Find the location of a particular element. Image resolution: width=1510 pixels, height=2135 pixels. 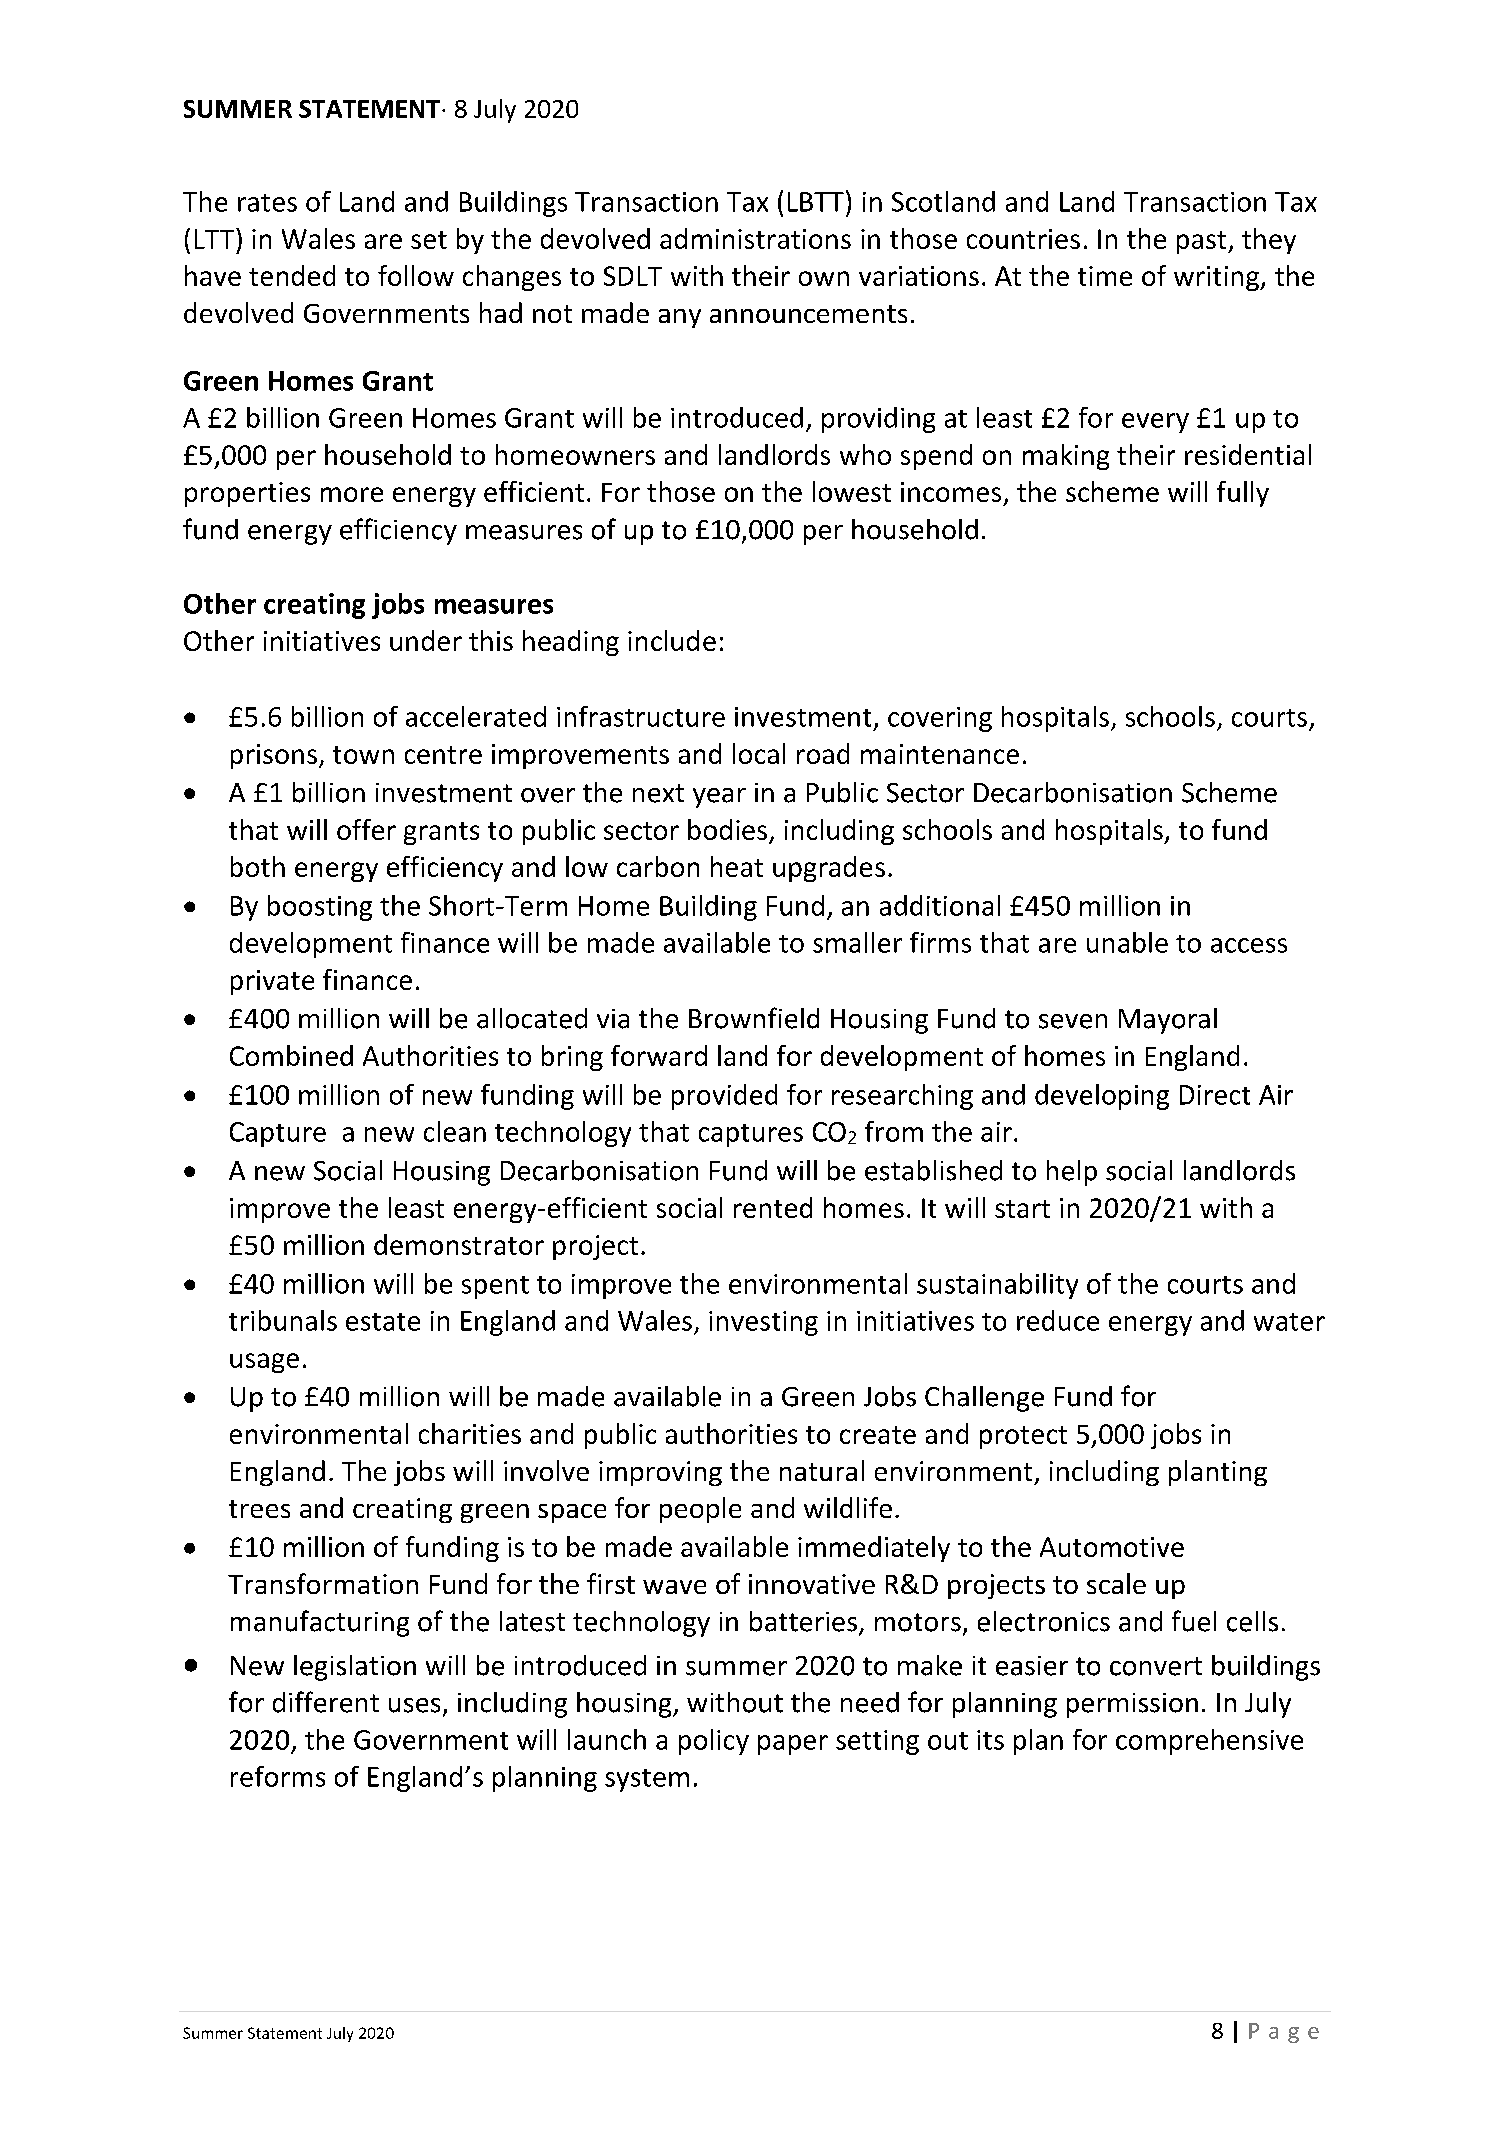

fully is located at coordinates (1243, 494).
